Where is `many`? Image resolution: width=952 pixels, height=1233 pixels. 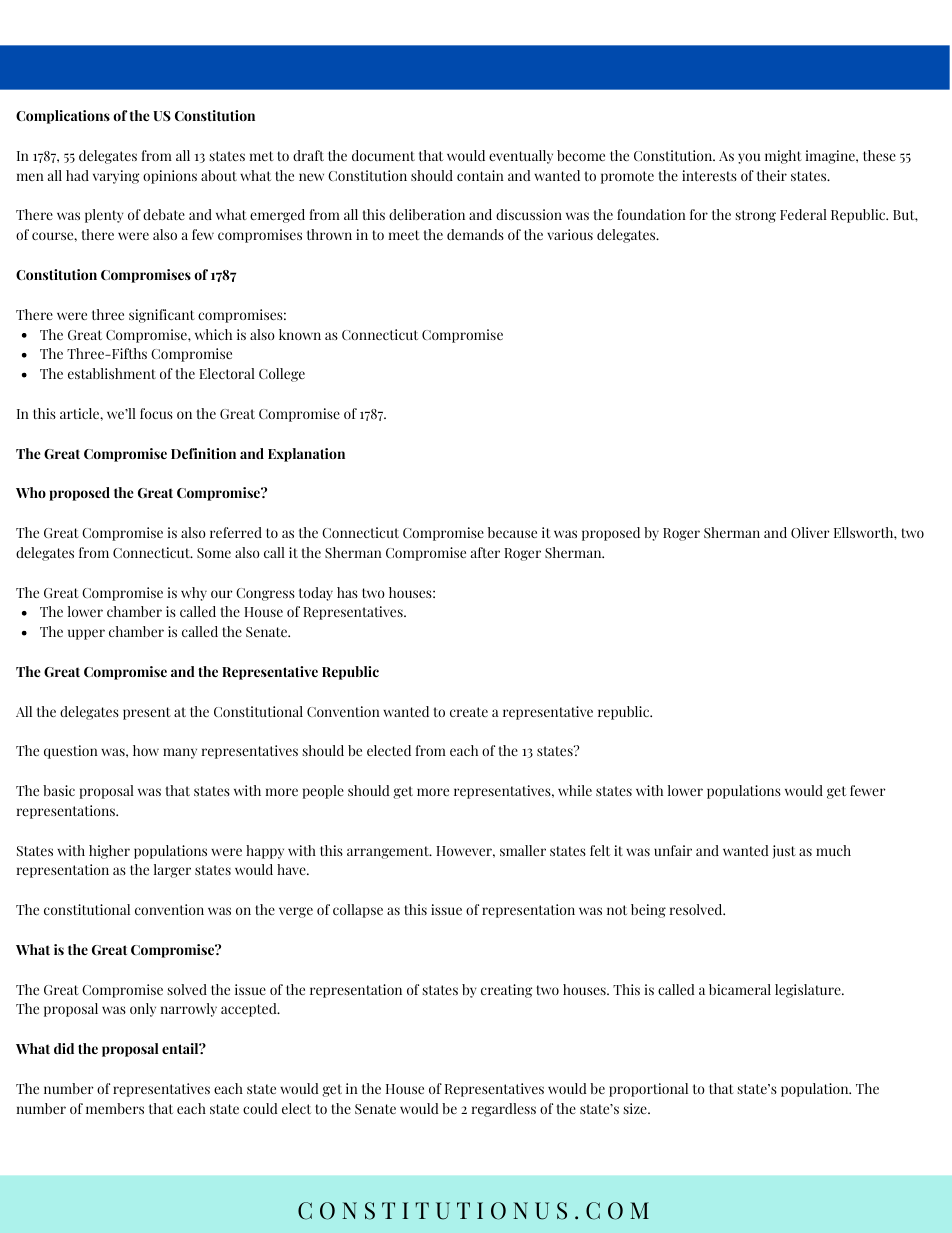
many is located at coordinates (180, 753).
